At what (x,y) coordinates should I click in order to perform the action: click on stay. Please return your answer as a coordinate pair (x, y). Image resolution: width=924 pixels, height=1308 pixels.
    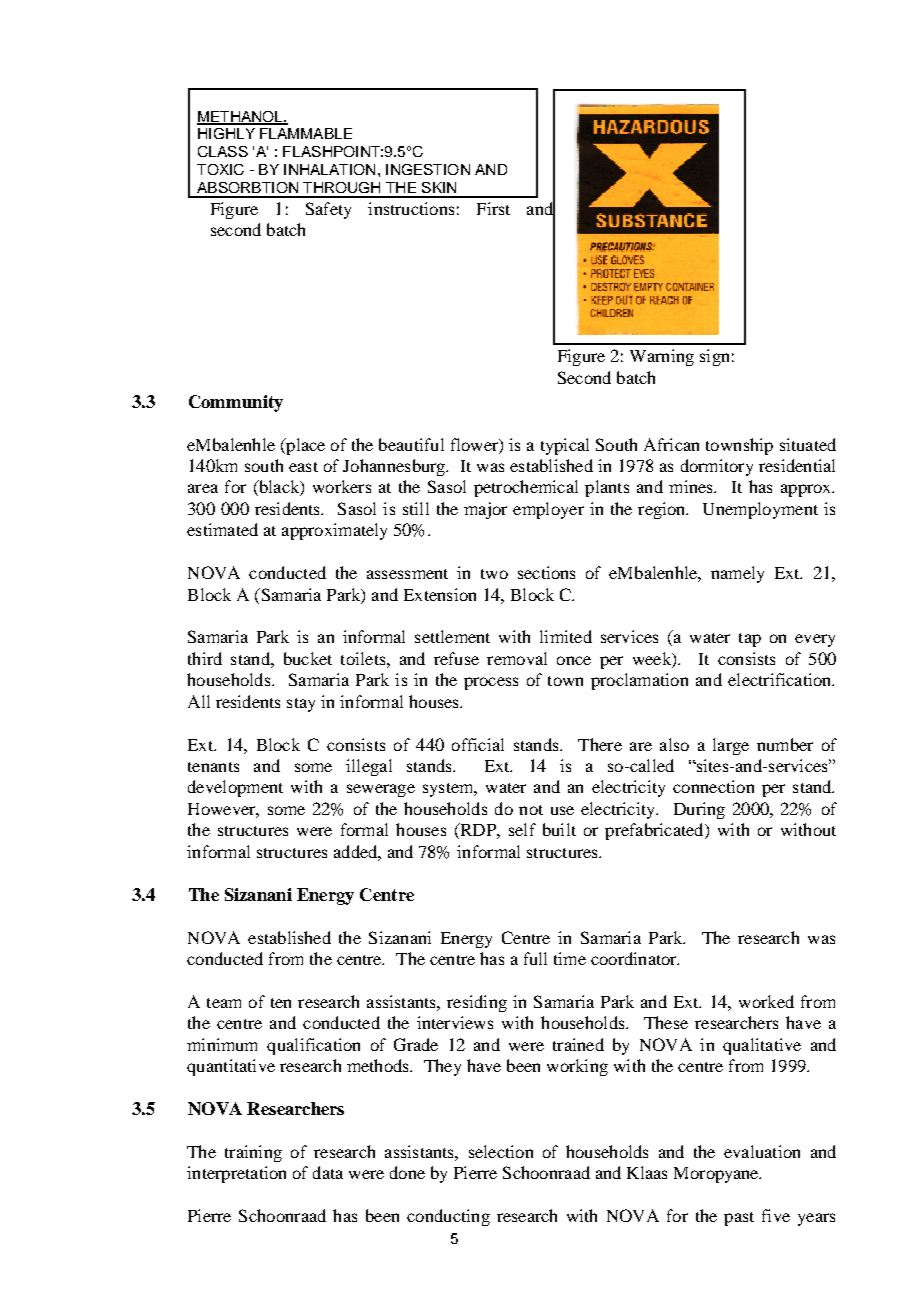
    Looking at the image, I should click on (301, 705).
